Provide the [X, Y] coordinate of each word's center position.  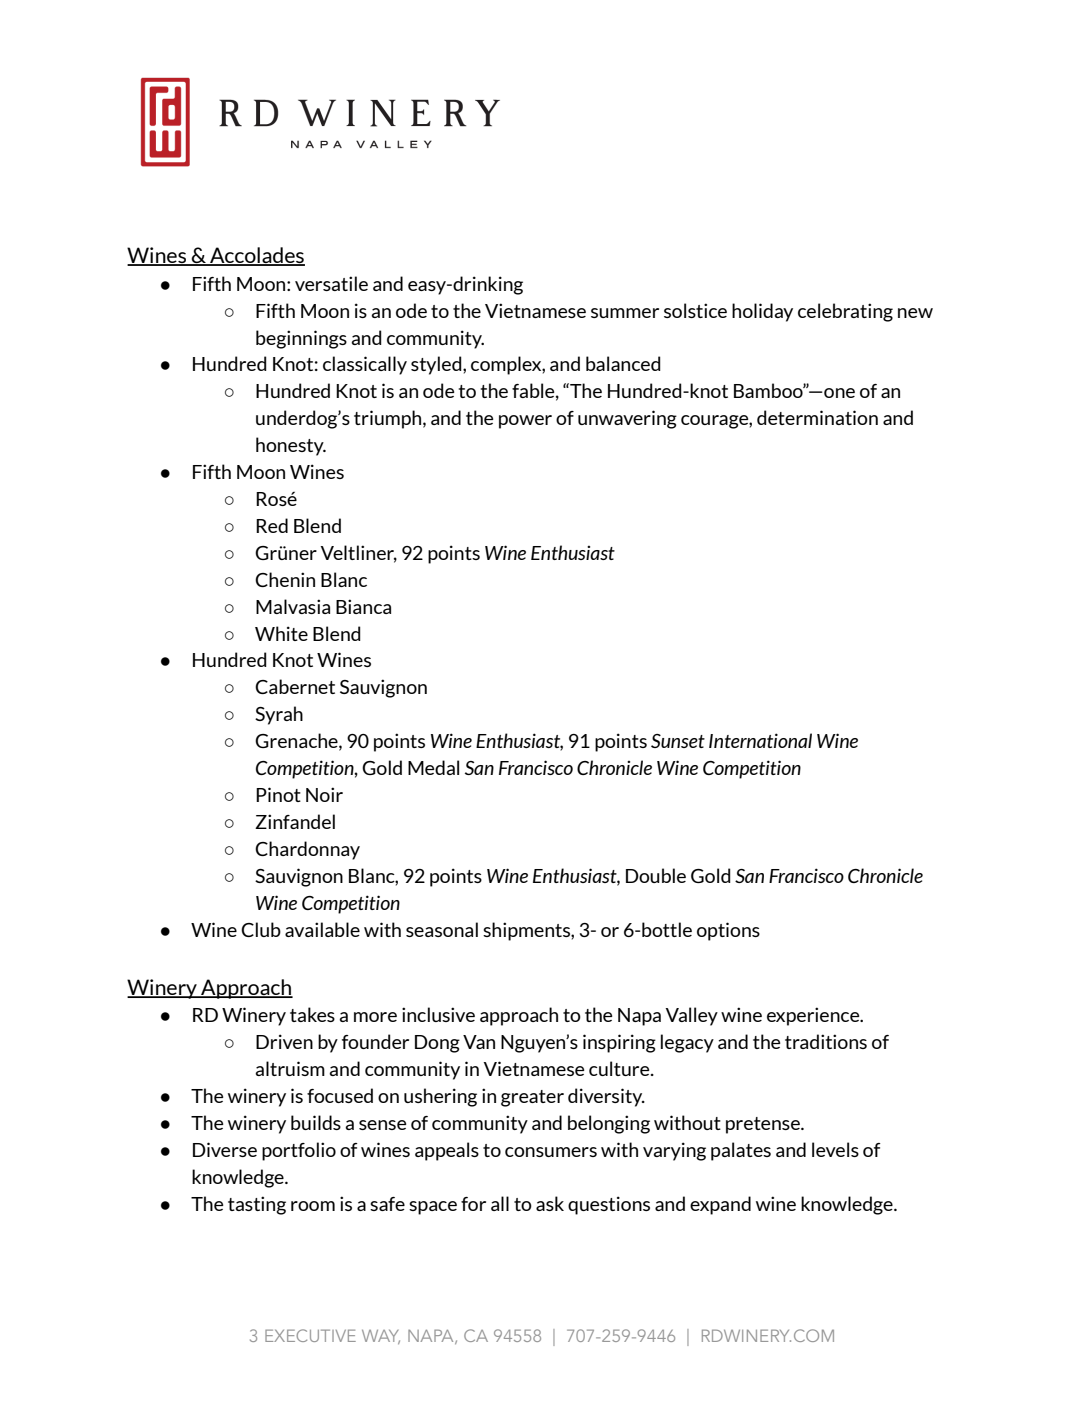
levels [835, 1149]
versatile [331, 283]
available [322, 929]
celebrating [845, 312]
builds [316, 1122]
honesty [291, 446]
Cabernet [295, 686]
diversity [606, 1097]
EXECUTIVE [310, 1335]
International [760, 740]
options [728, 931]
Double [656, 875]
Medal [433, 767]
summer [625, 313]
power [525, 422]
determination [817, 417]
